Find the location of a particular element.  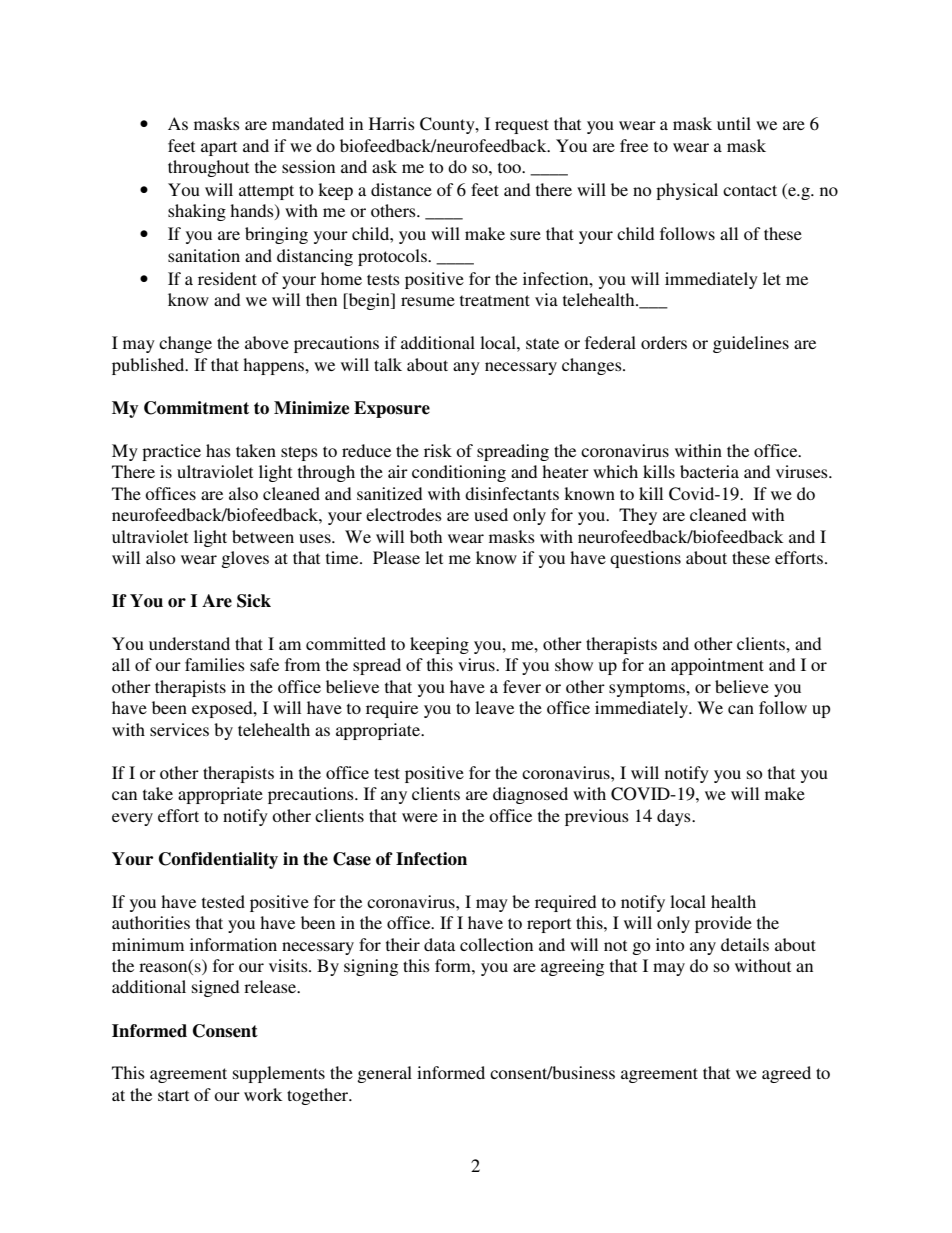

Please is located at coordinates (396, 557).
